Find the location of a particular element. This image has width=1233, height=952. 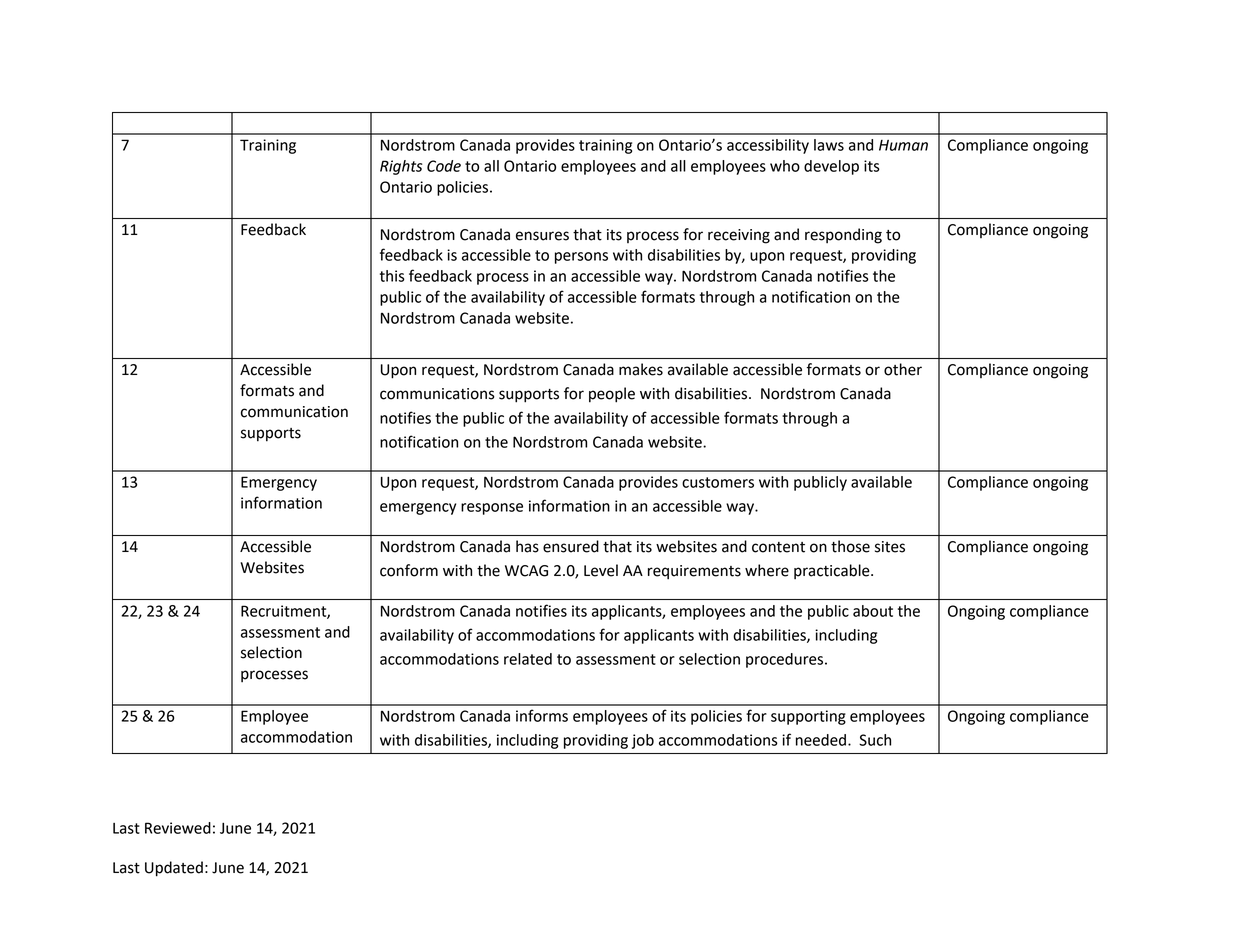

job is located at coordinates (643, 741).
